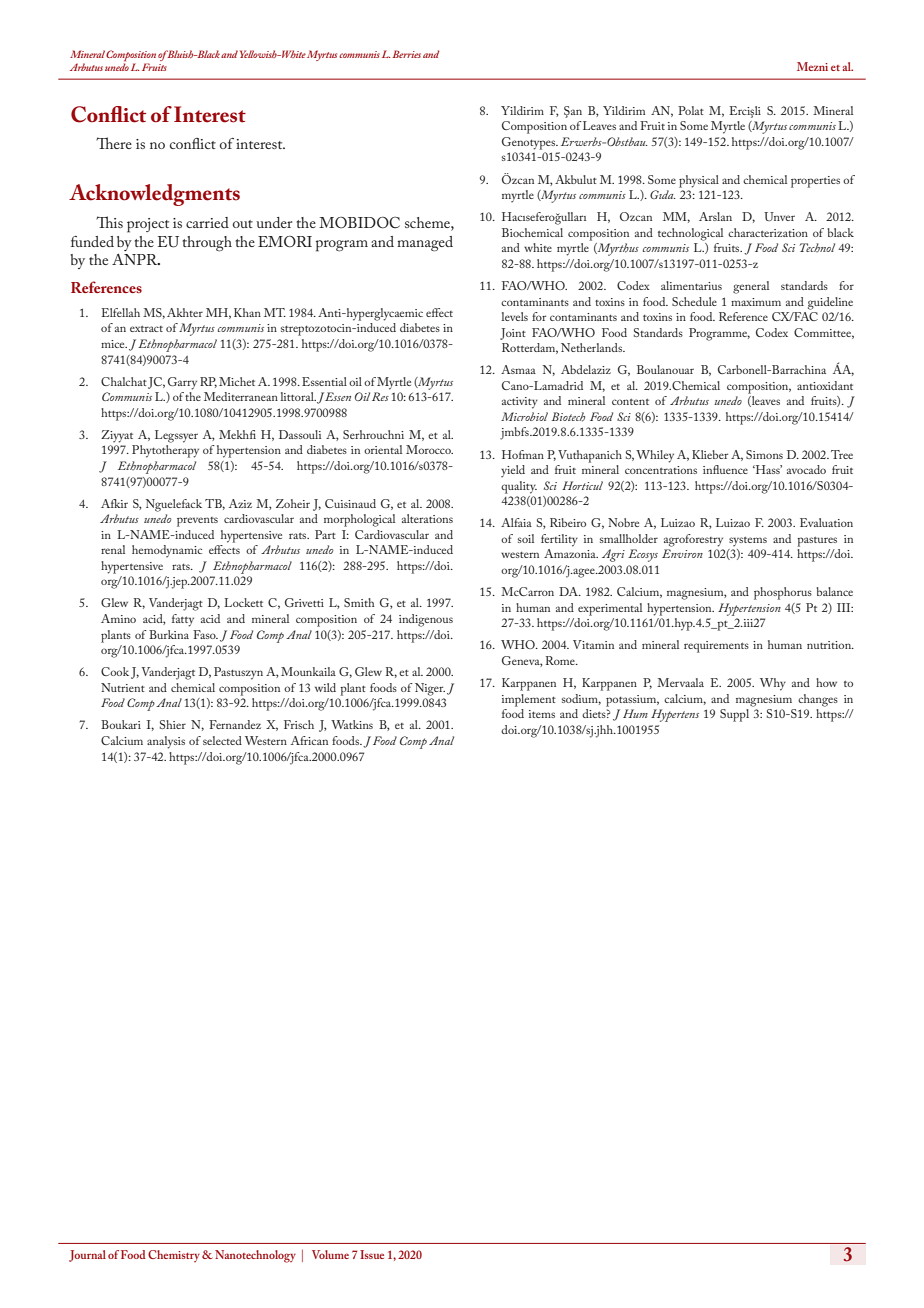 Image resolution: width=924 pixels, height=1308 pixels. What do you see at coordinates (406, 54) in the screenshot?
I see `Berries` at bounding box center [406, 54].
